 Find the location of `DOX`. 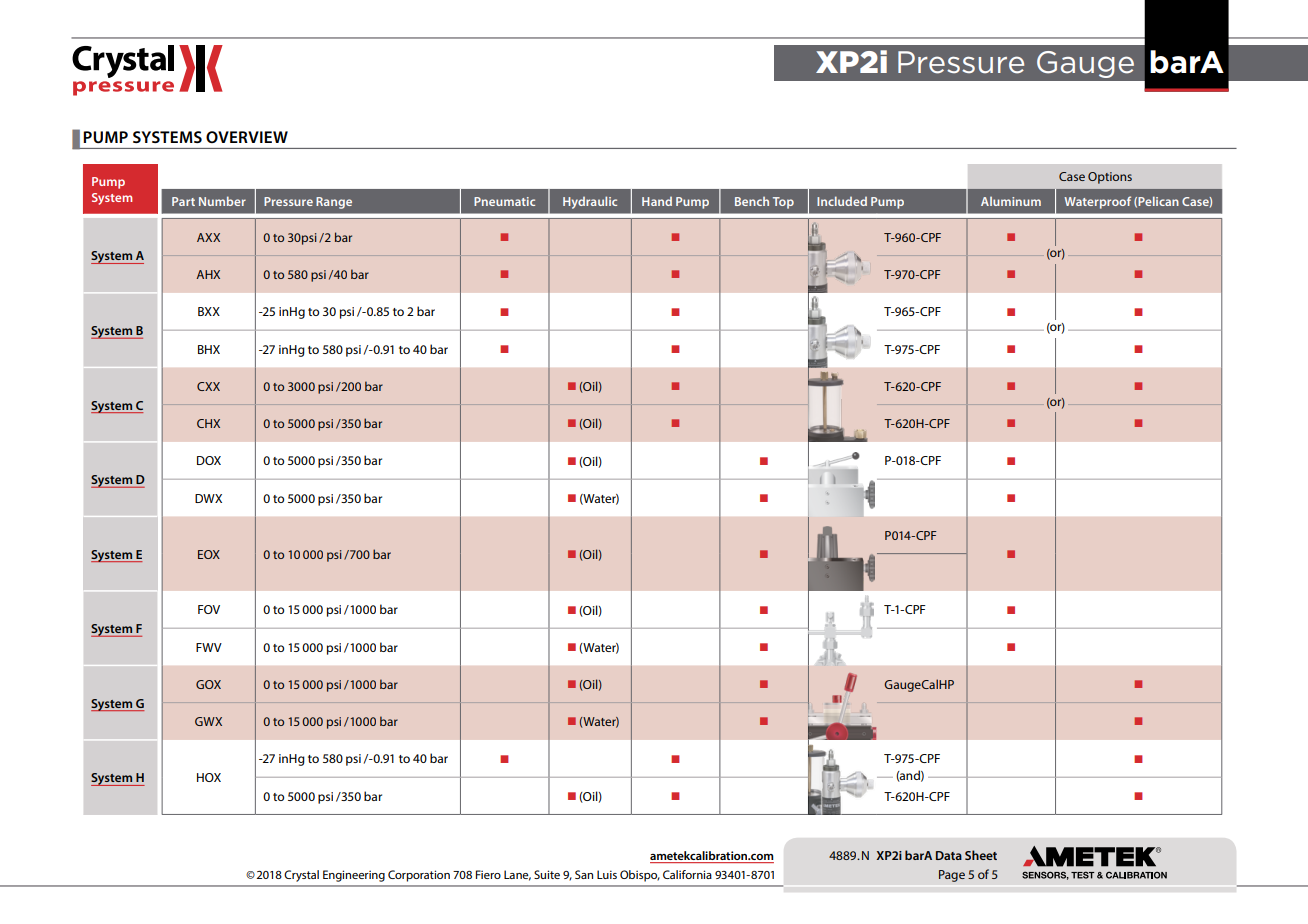

DOX is located at coordinates (209, 460).
